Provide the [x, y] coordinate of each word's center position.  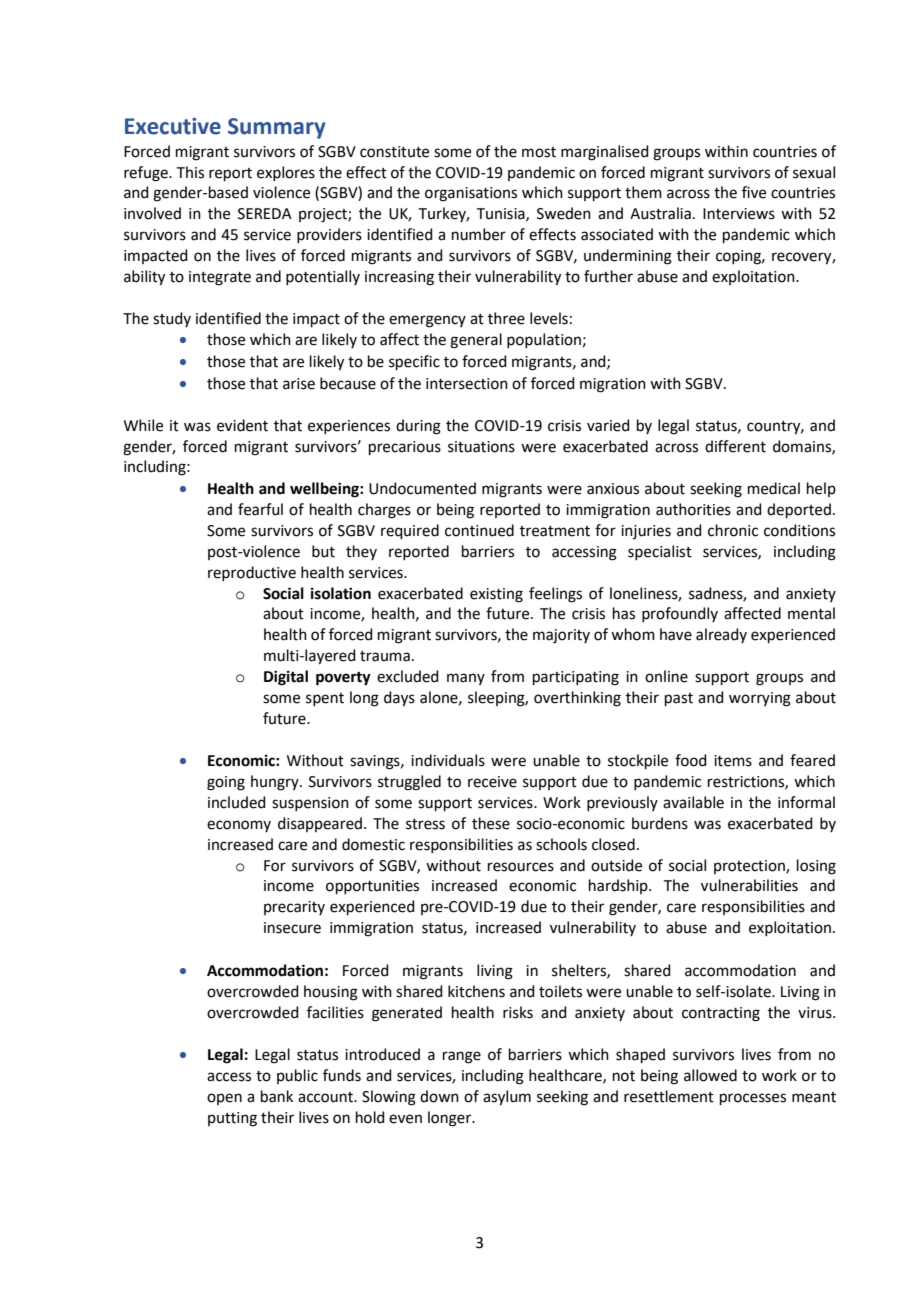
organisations [471, 194]
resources [521, 867]
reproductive [252, 573]
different [735, 446]
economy [239, 826]
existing [496, 595]
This [190, 172]
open [224, 1099]
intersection [467, 384]
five [754, 192]
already [721, 635]
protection [750, 867]
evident [242, 425]
